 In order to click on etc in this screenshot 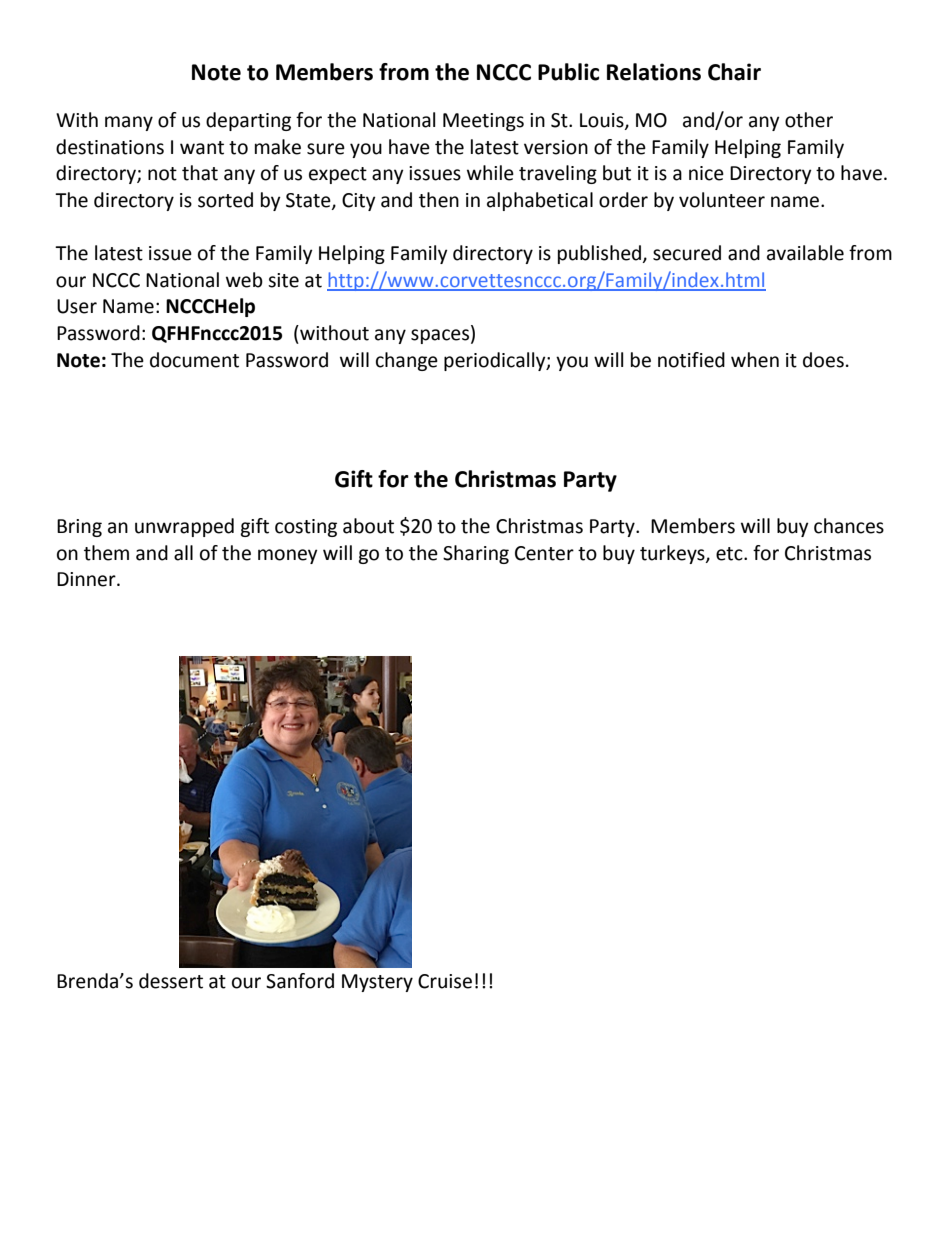, I will do `click(730, 554)`.
